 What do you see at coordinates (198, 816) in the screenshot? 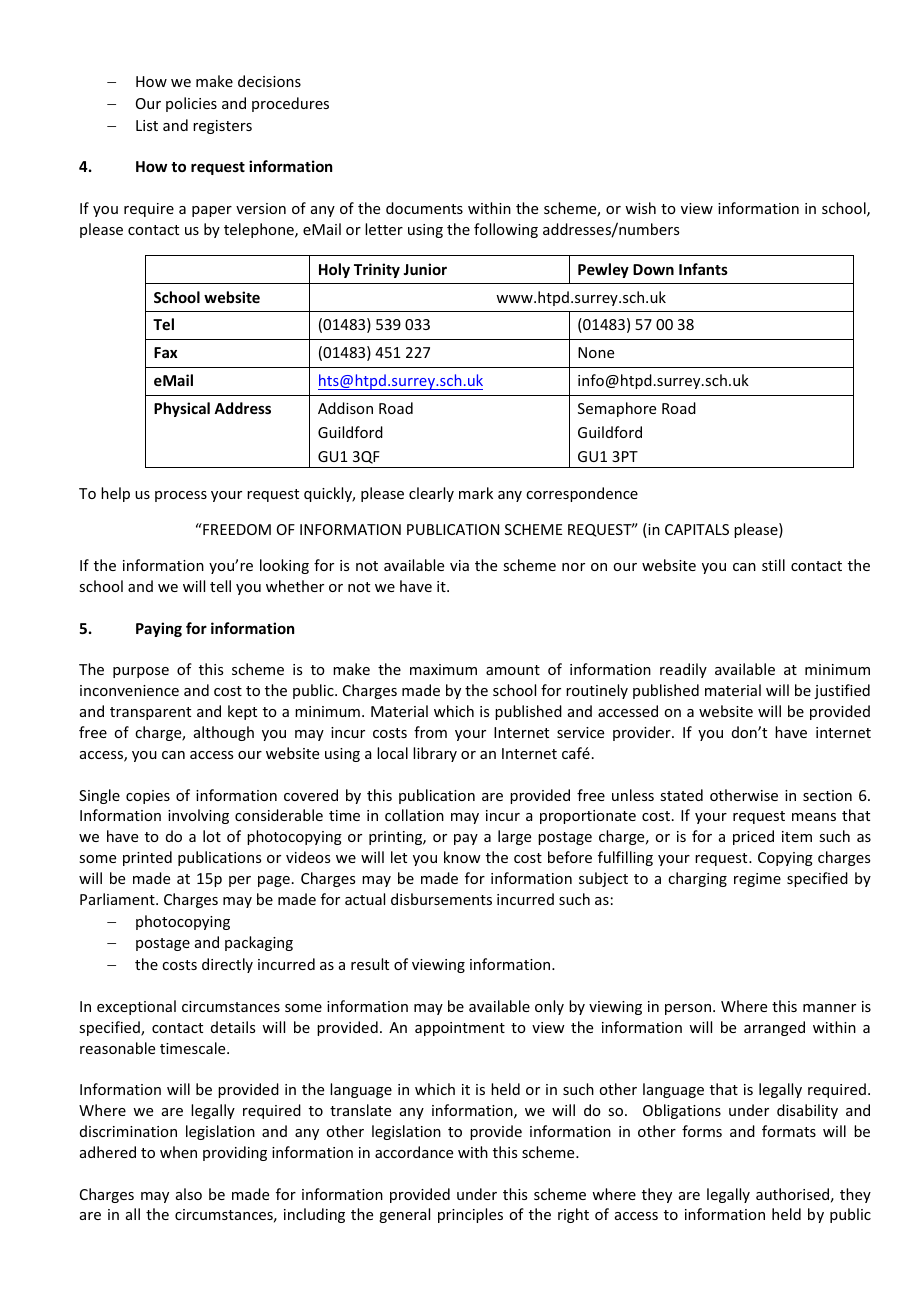
I see `involving` at bounding box center [198, 816].
